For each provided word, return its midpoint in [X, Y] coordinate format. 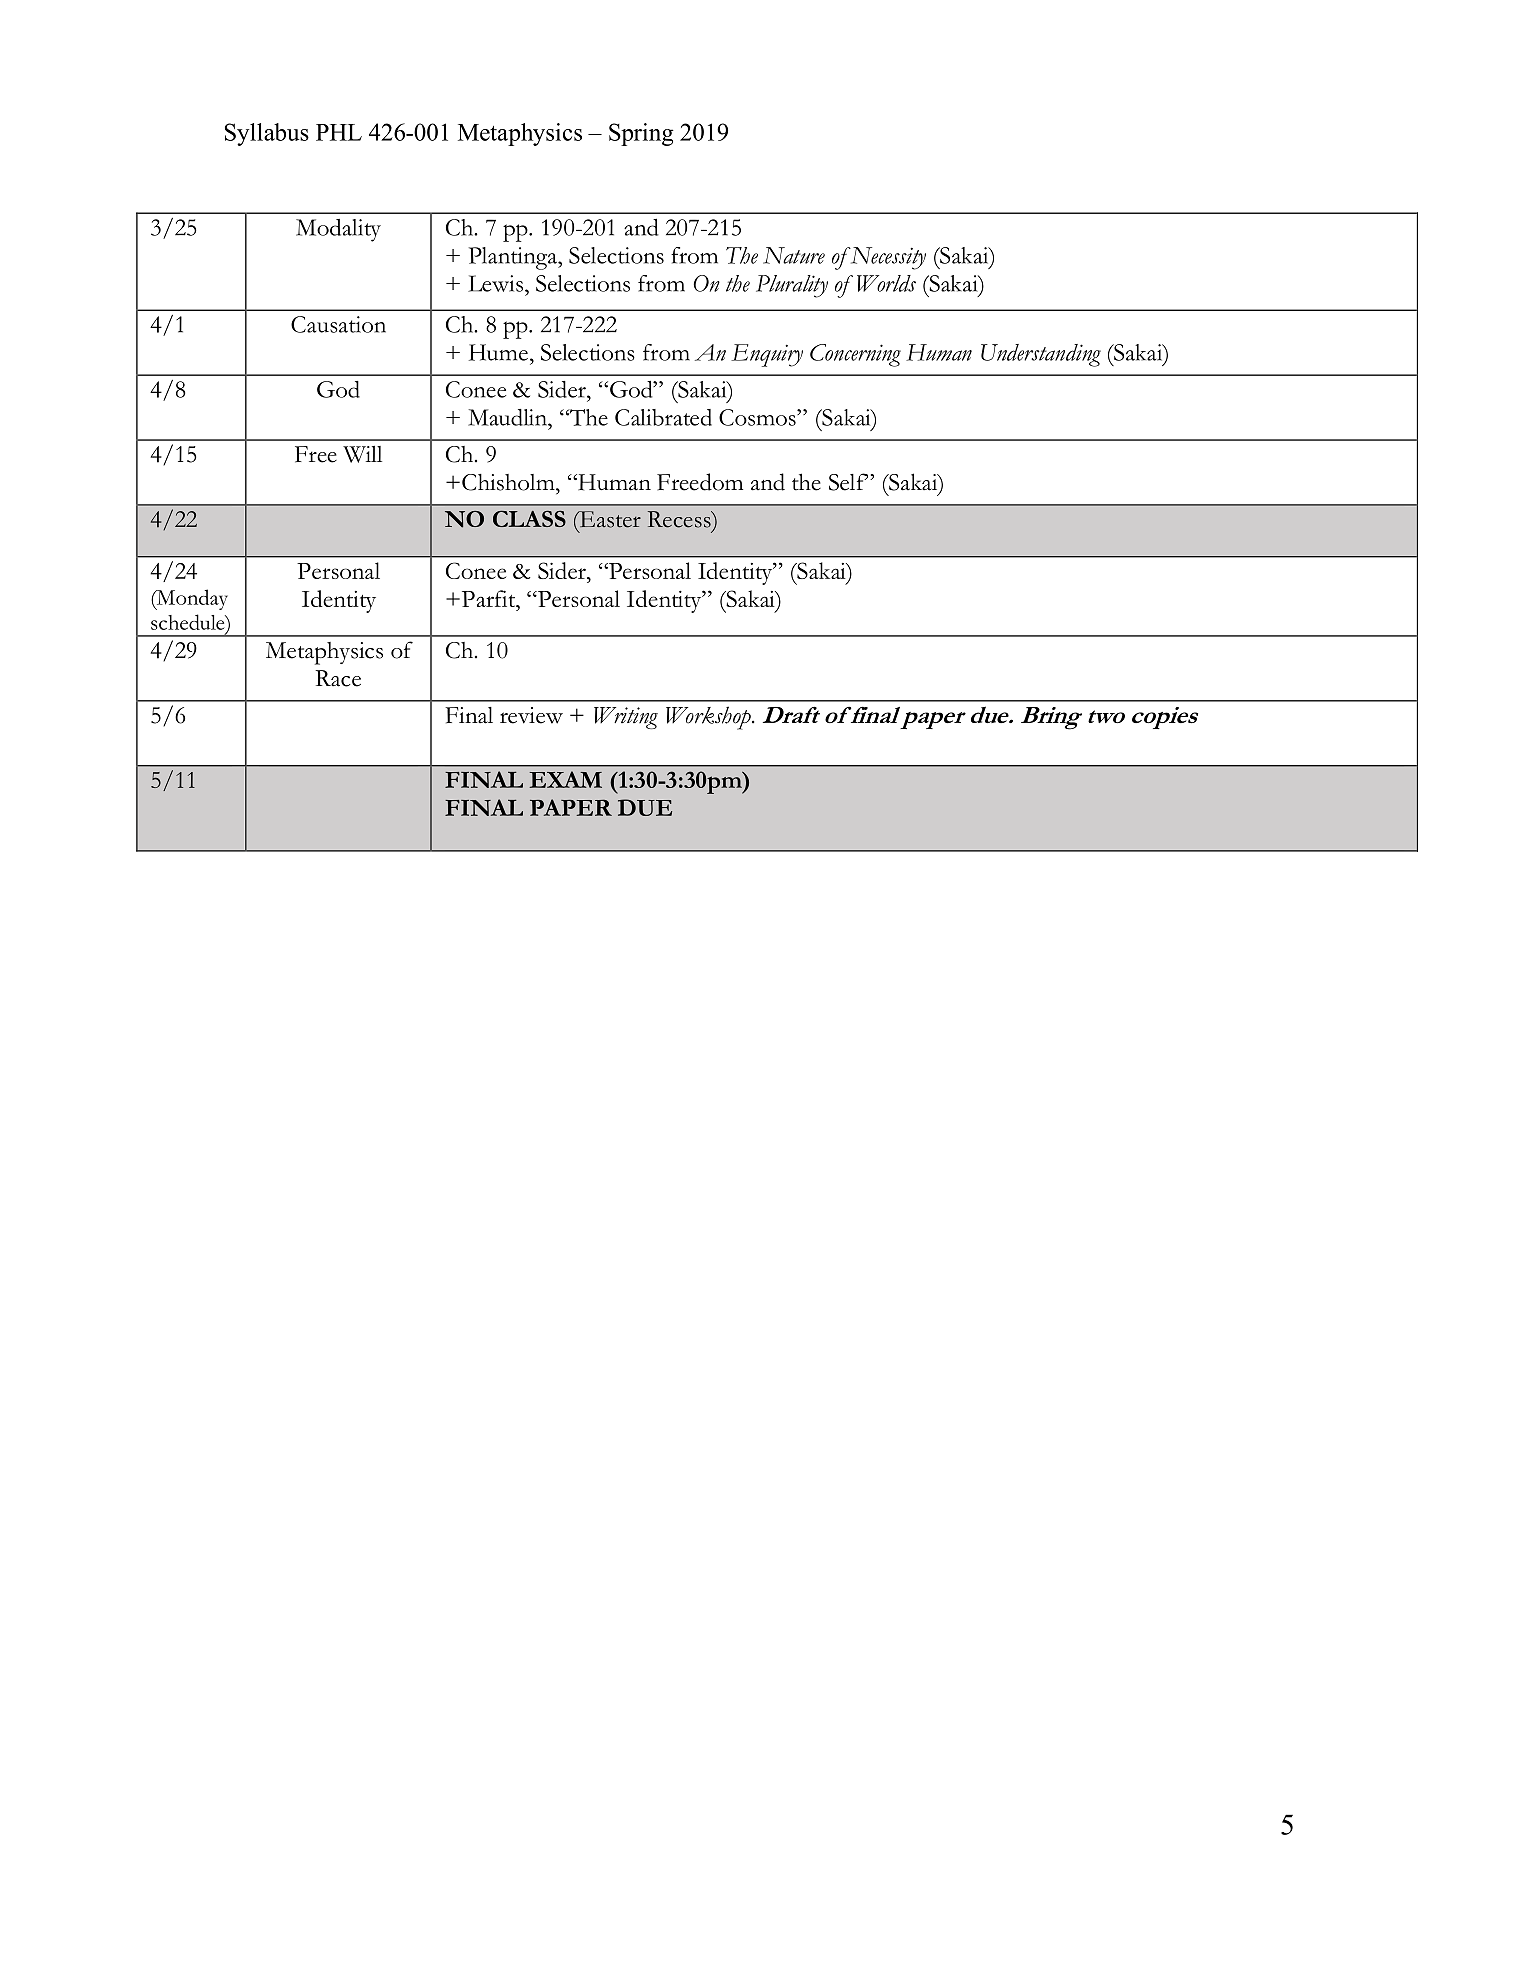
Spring [641, 134]
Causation [338, 324]
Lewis [495, 283]
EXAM [565, 779]
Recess [680, 519]
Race [338, 678]
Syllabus [267, 134]
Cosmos [758, 417]
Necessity [887, 258]
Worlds [886, 283]
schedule [189, 622]
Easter [609, 519]
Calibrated [663, 417]
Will [362, 454]
